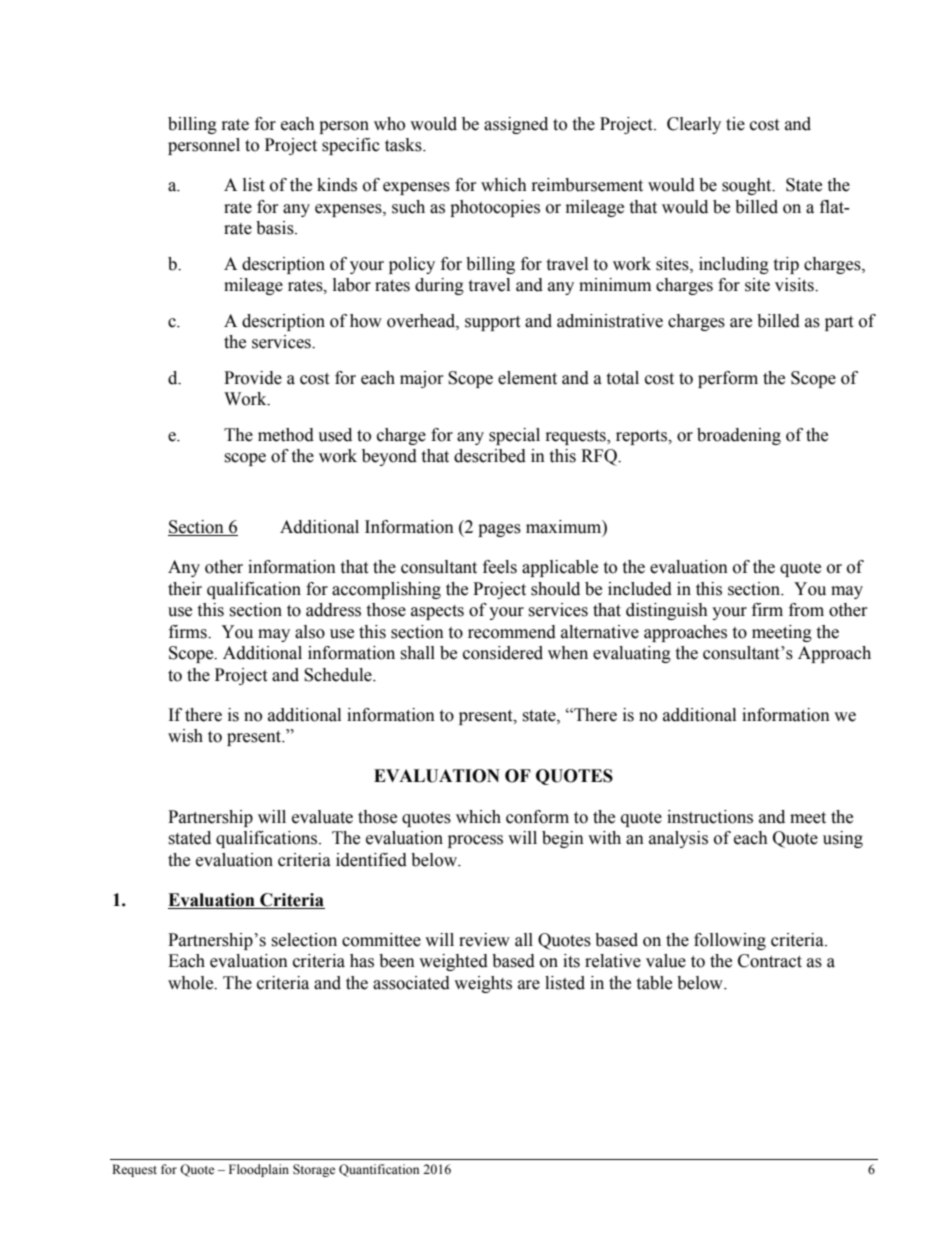 The image size is (952, 1233). Describe the element at coordinates (770, 961) in the screenshot. I see `Contract` at that location.
